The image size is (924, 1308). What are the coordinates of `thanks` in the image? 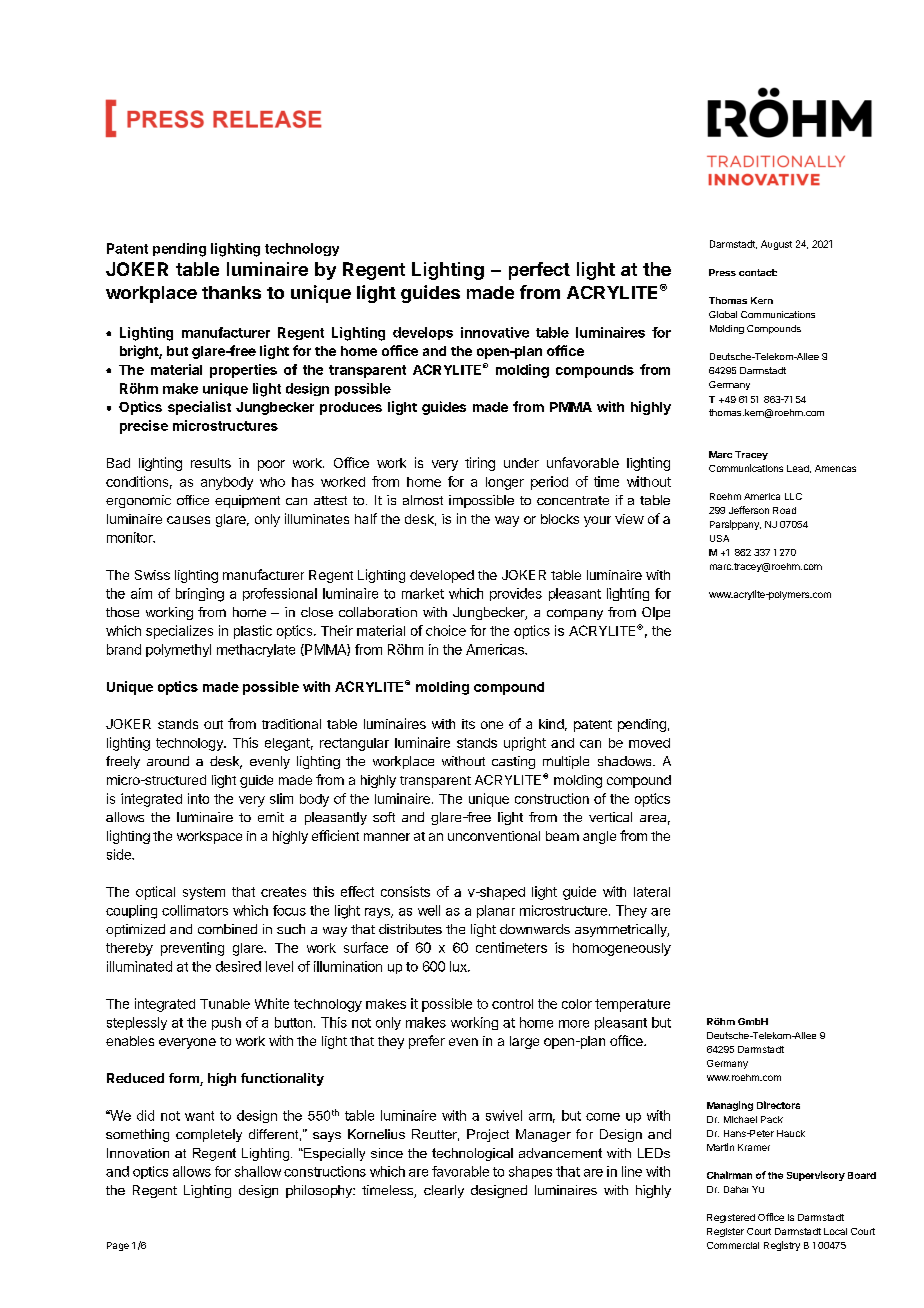 It's located at (231, 292).
